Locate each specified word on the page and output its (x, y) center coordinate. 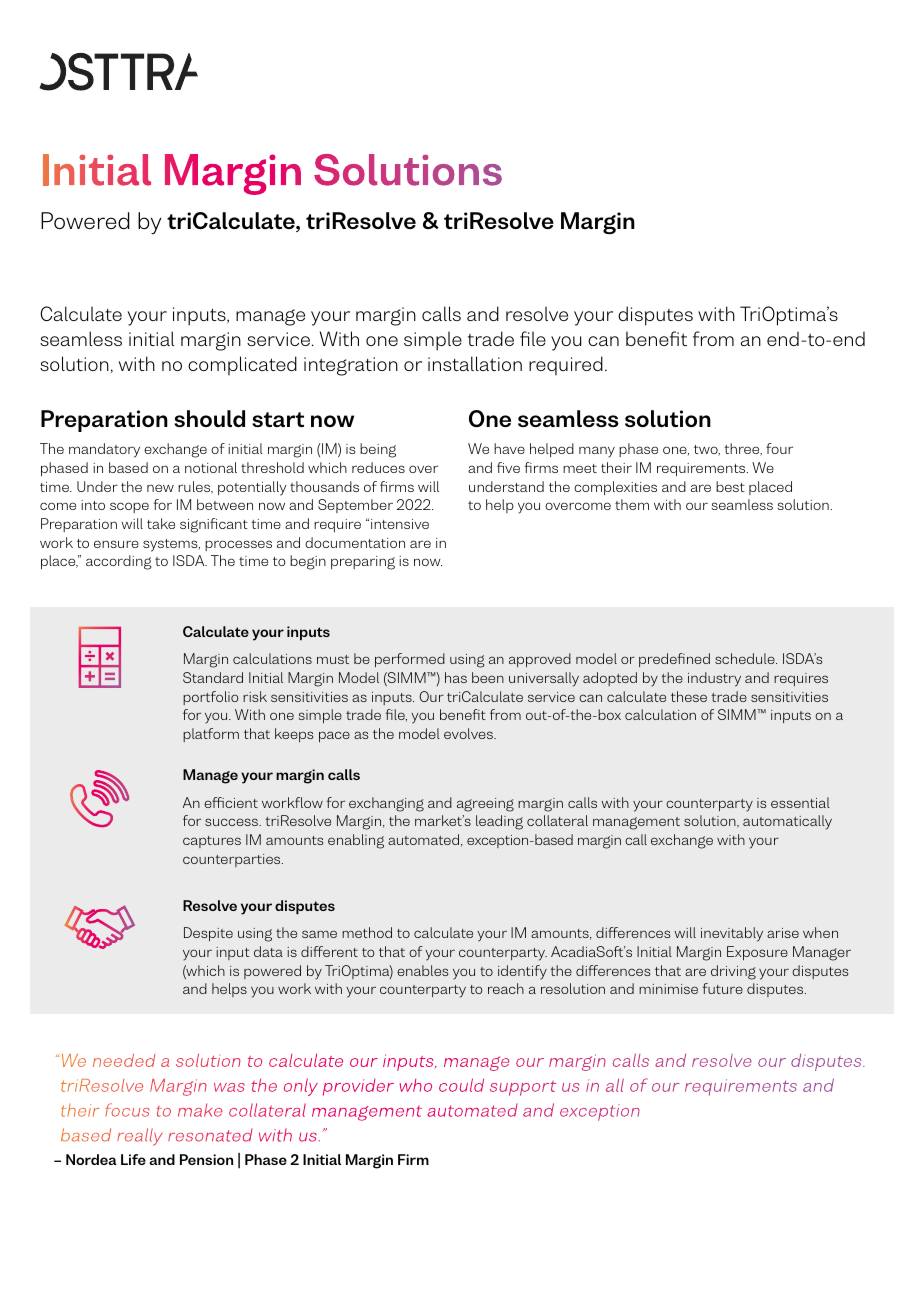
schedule (746, 658)
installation (475, 363)
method (367, 932)
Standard (213, 677)
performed (410, 660)
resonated (210, 1135)
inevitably (732, 934)
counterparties (233, 860)
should (209, 418)
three (743, 449)
